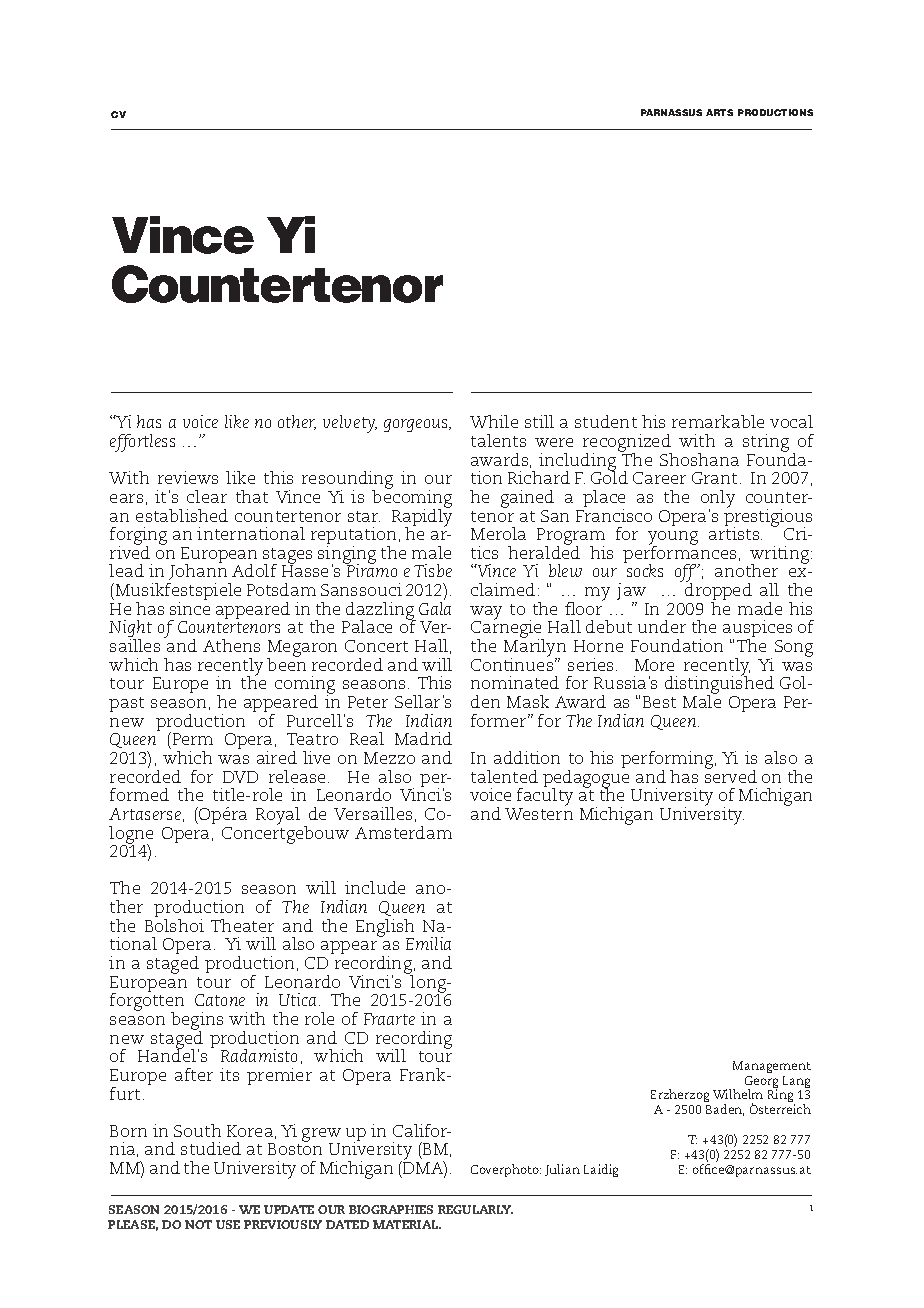 The width and height of the screenshot is (924, 1308). What do you see at coordinates (428, 943) in the screenshot?
I see `Emilia` at bounding box center [428, 943].
